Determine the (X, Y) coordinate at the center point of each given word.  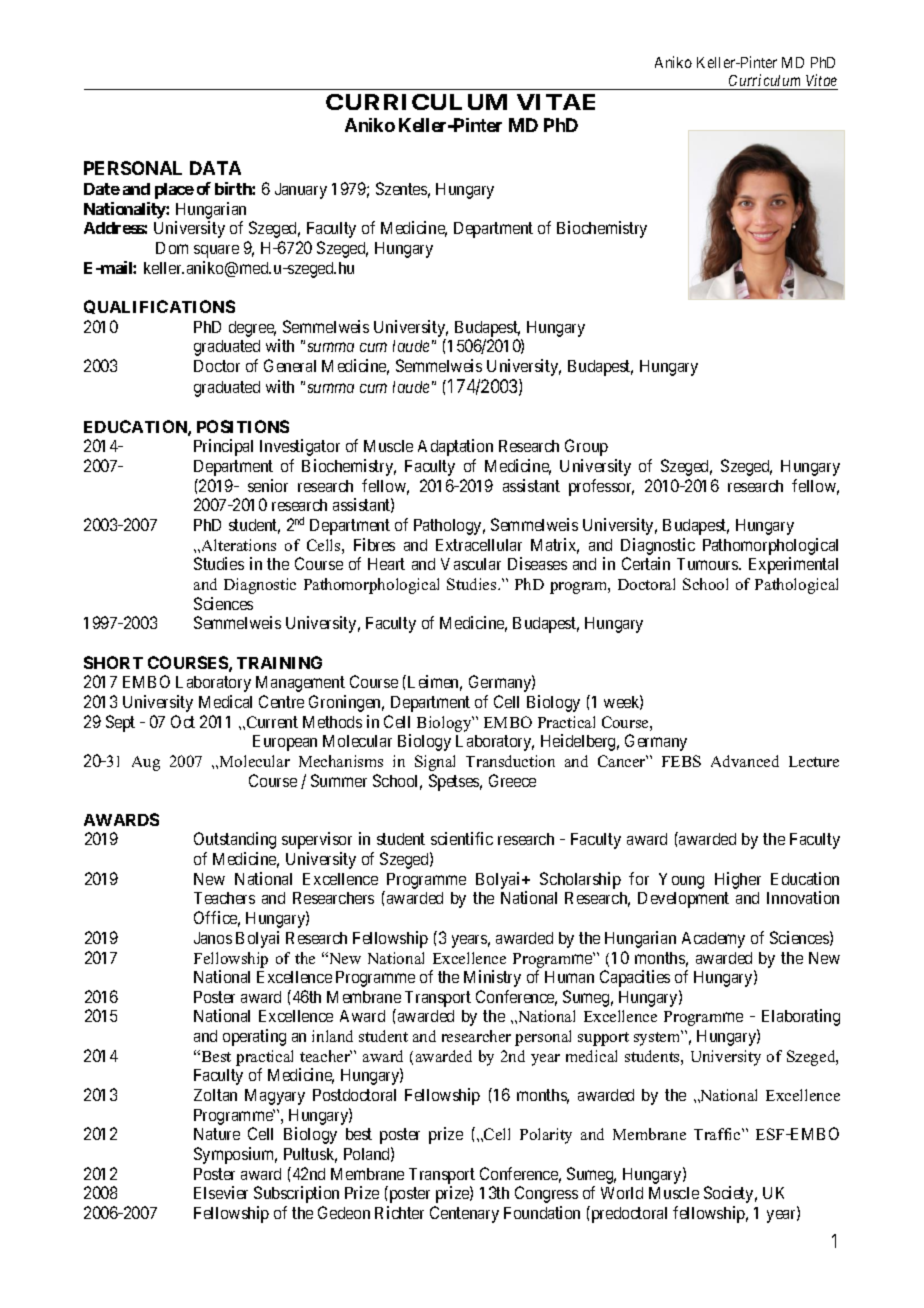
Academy (713, 940)
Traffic (718, 1134)
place (174, 191)
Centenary (464, 1214)
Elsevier (221, 1192)
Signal (435, 763)
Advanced (745, 761)
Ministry (492, 978)
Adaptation (455, 447)
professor (601, 487)
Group (586, 447)
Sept (120, 723)
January (301, 191)
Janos (213, 938)
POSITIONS (243, 426)
